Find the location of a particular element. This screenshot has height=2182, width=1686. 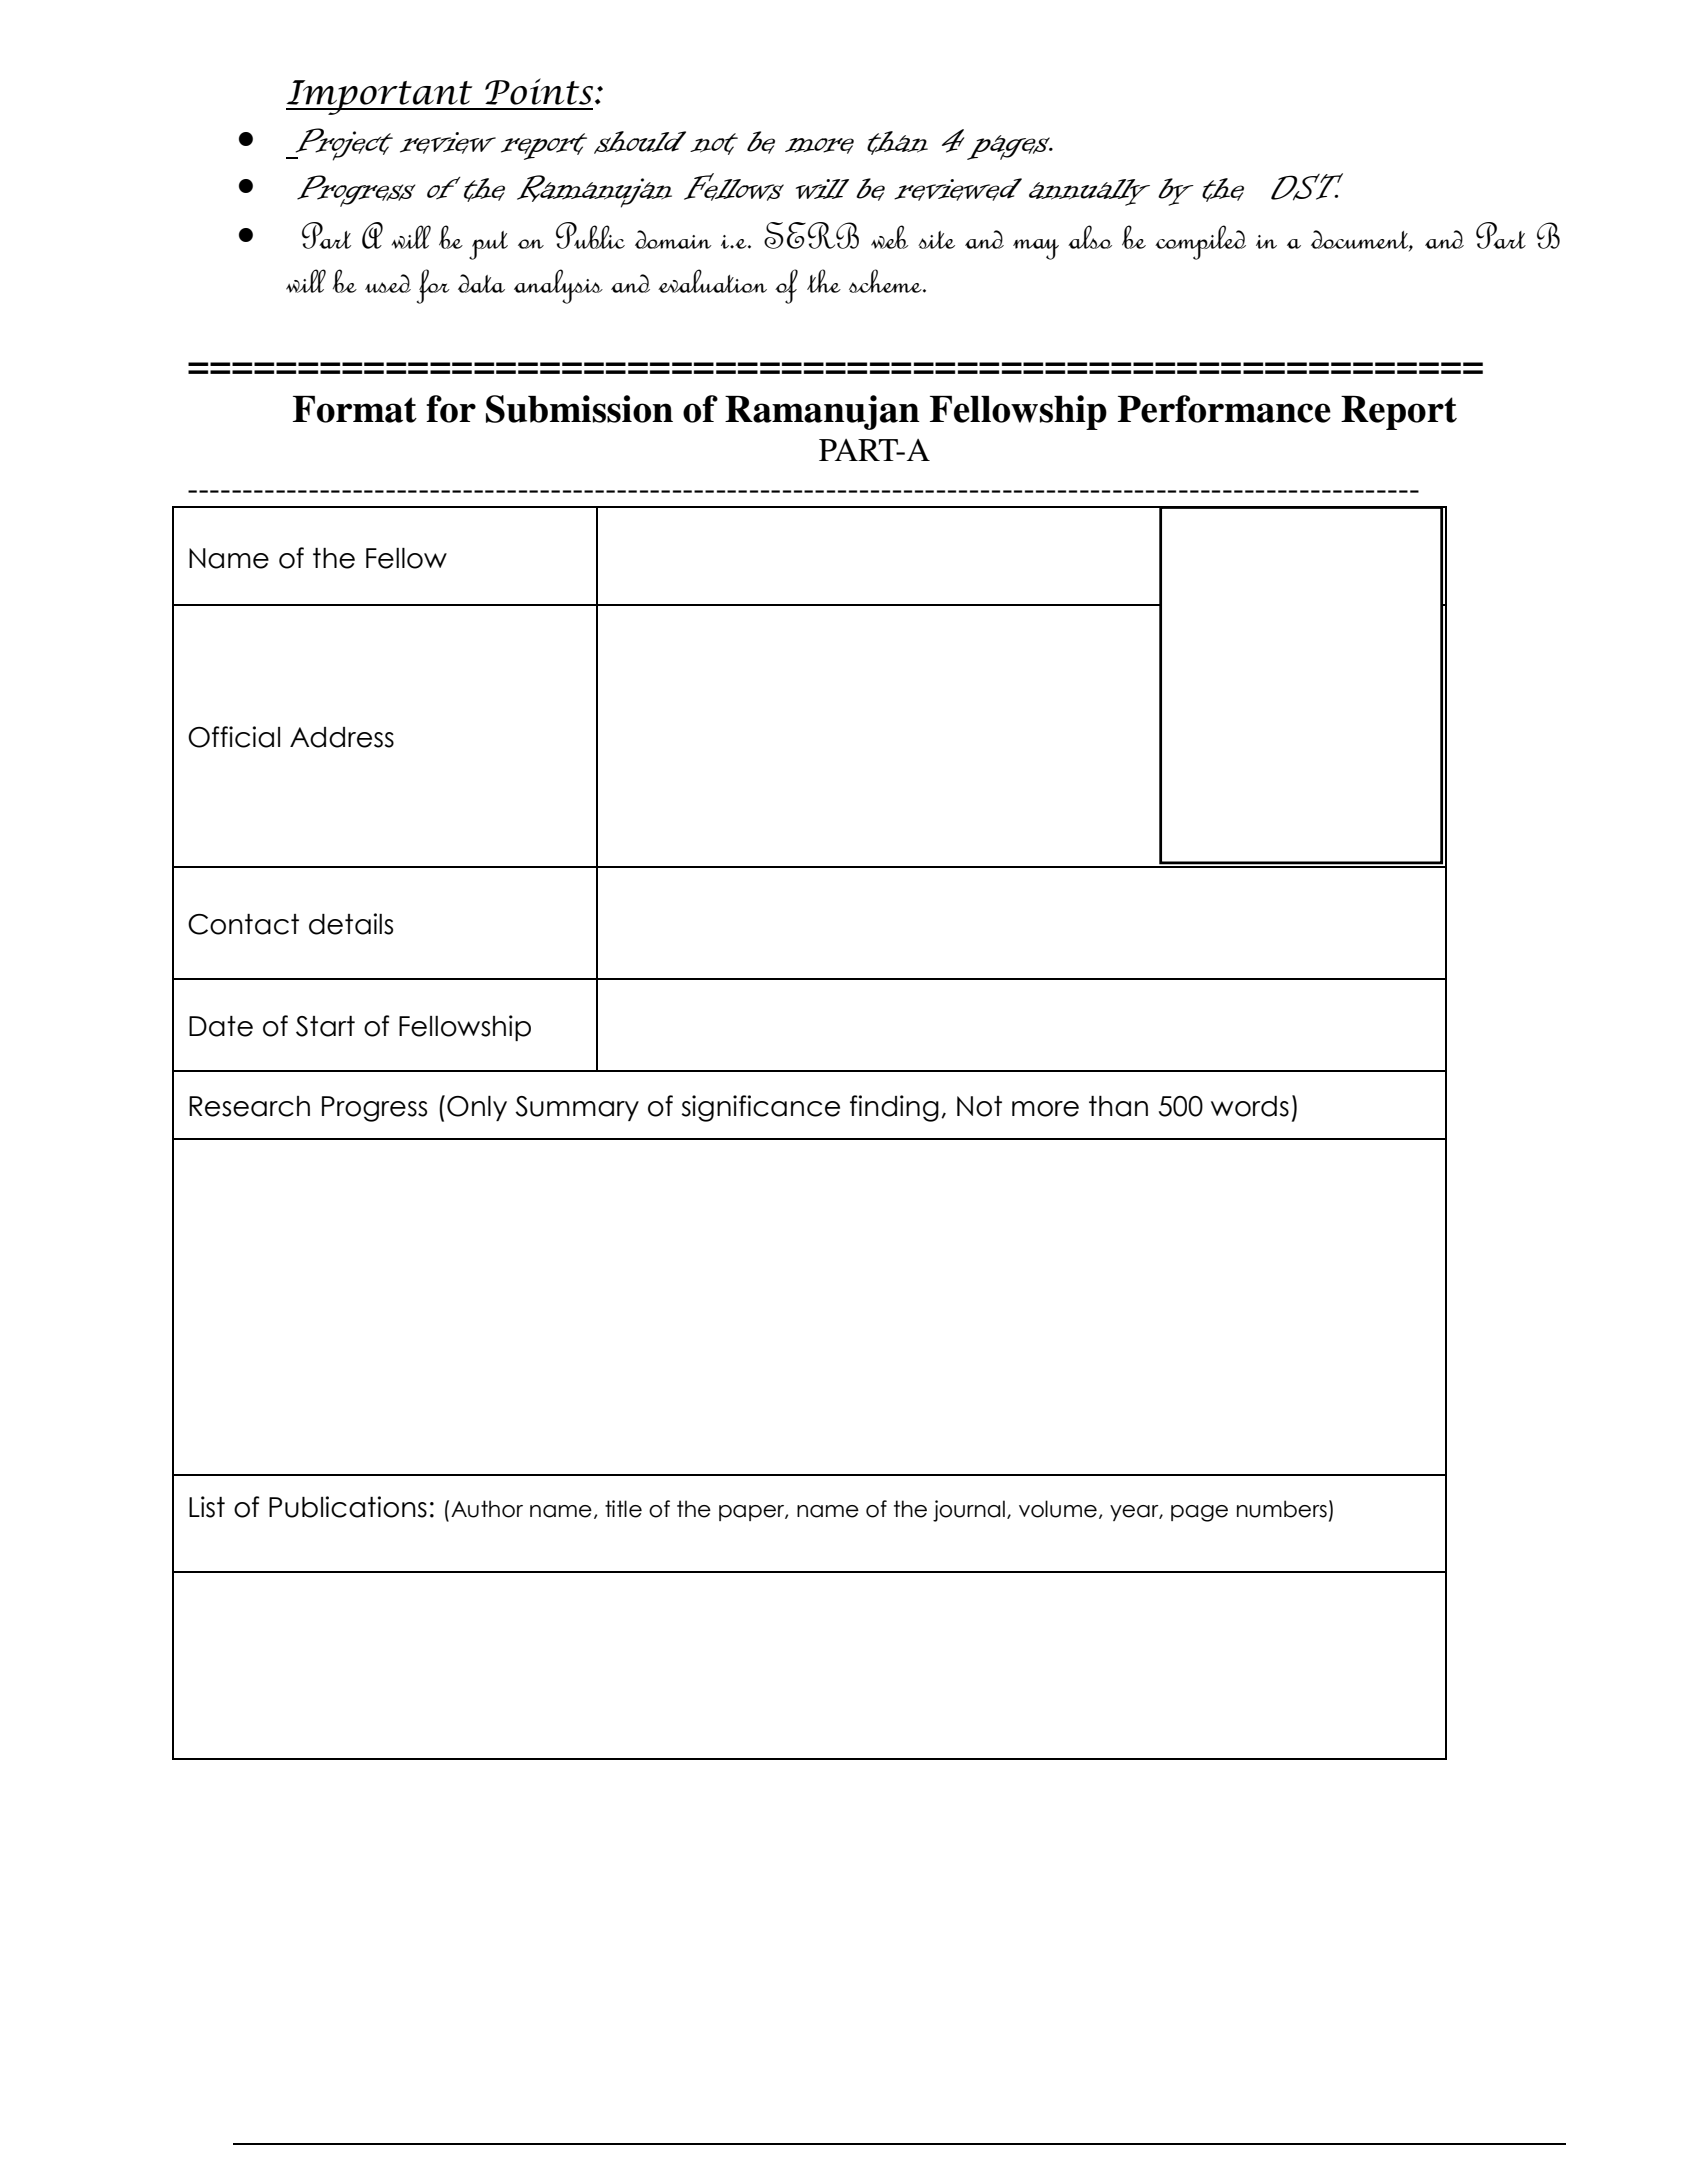

Performance is located at coordinates (1224, 409).
